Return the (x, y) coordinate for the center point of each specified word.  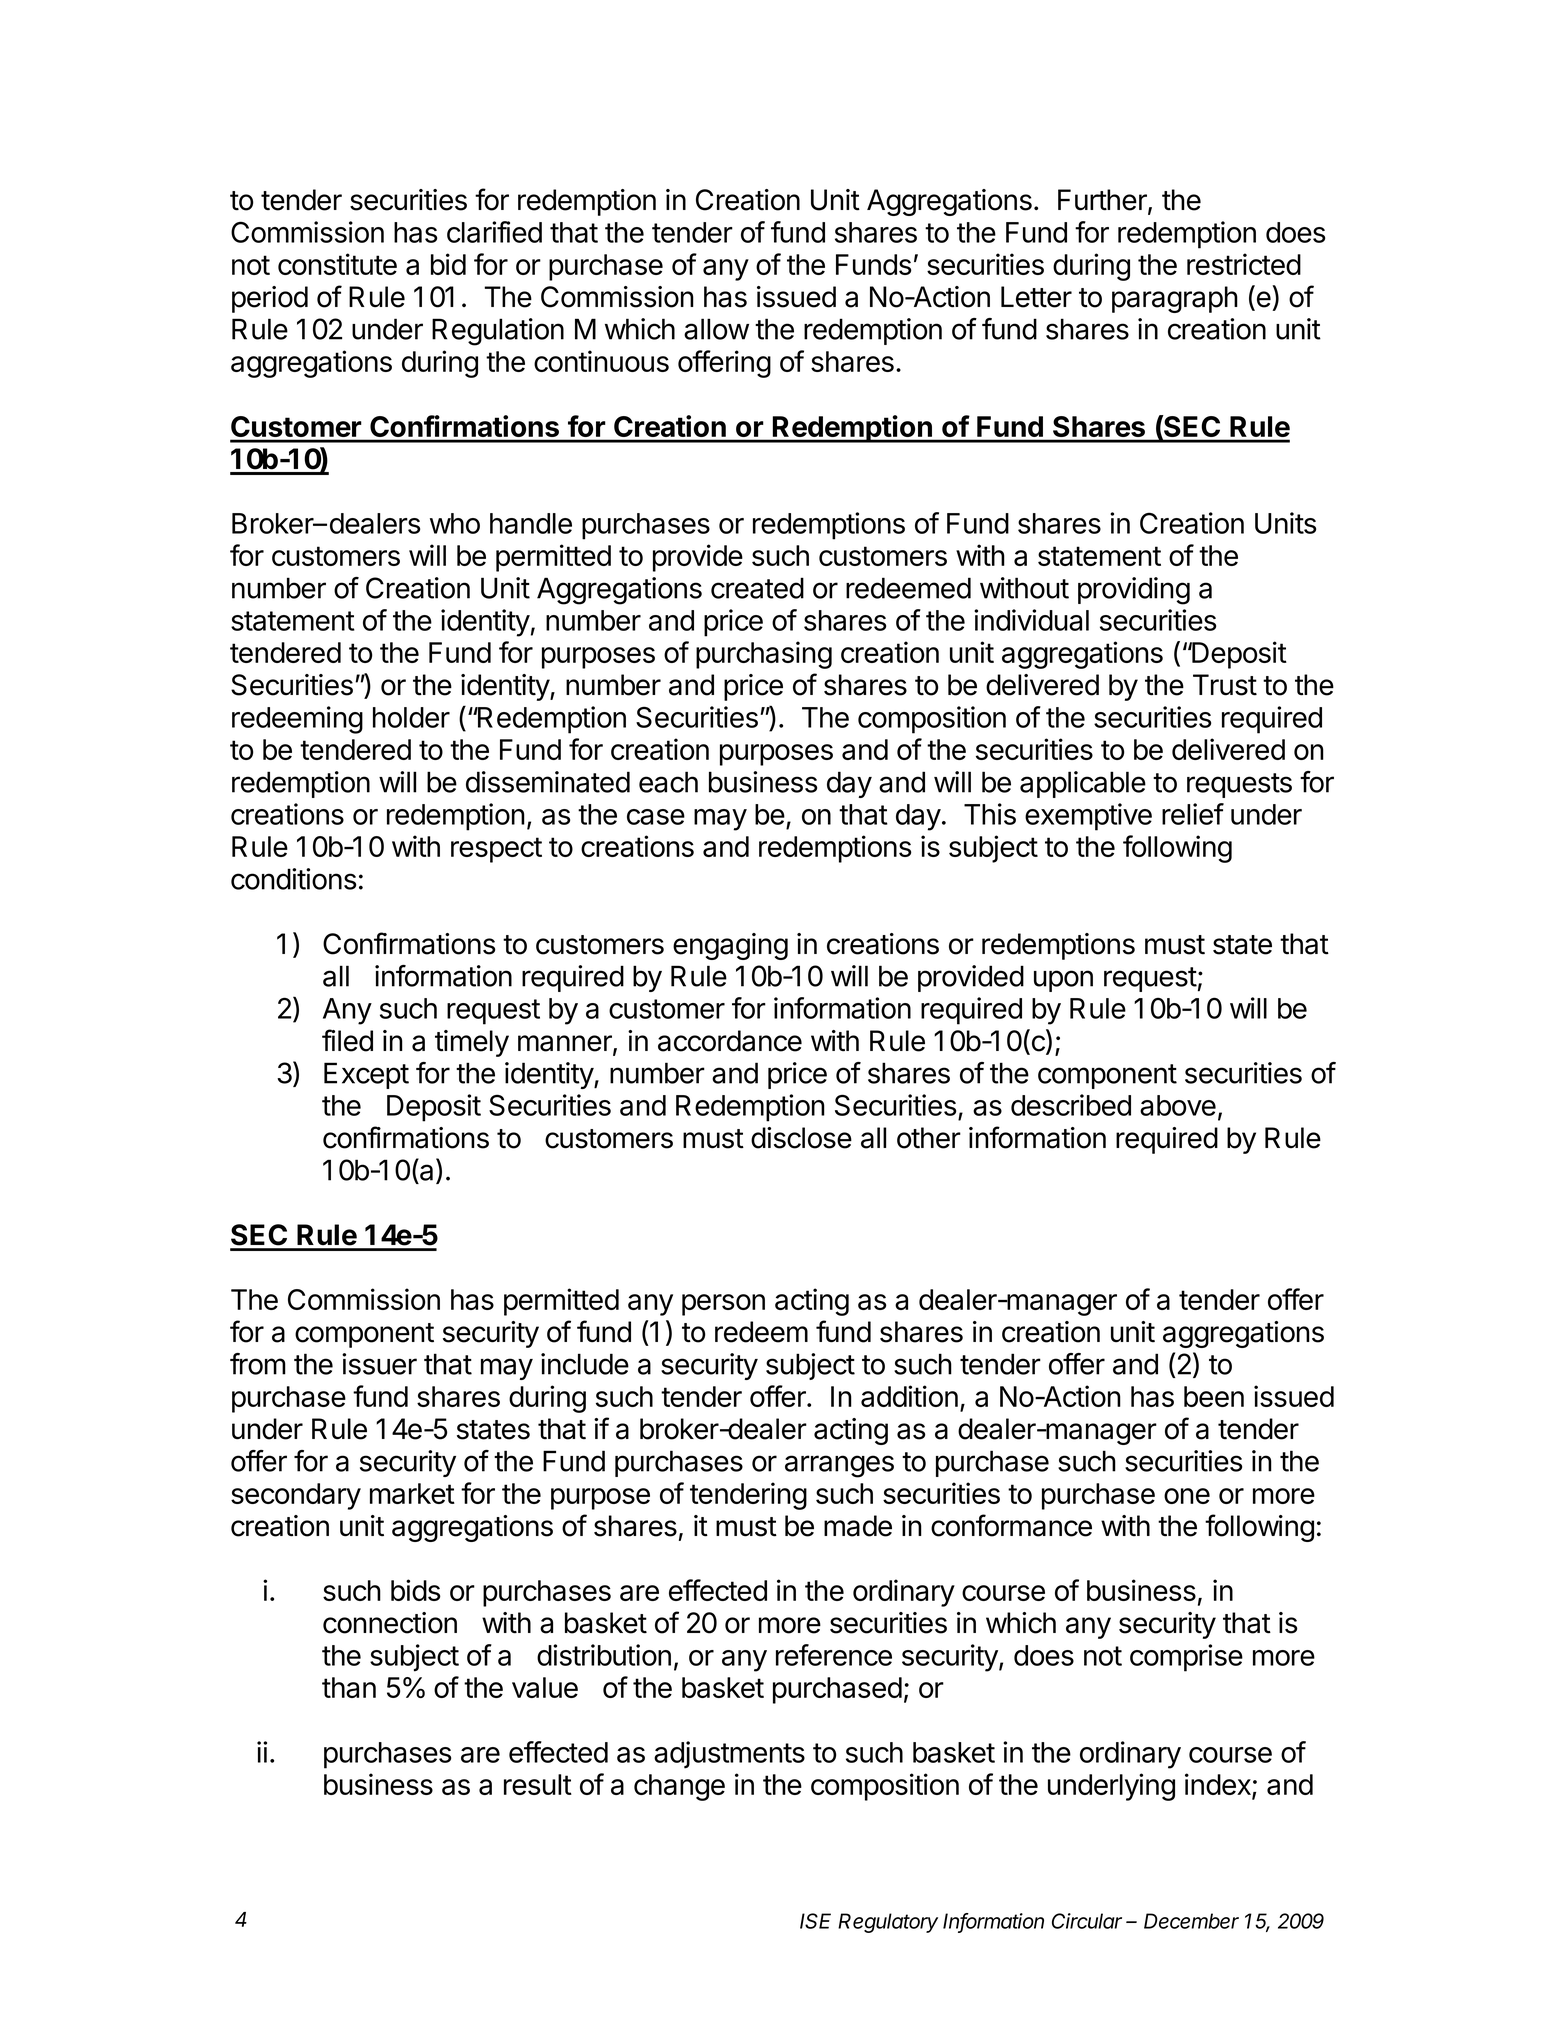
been (1214, 1396)
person (723, 1305)
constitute (337, 264)
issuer (379, 1364)
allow (716, 329)
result (538, 1784)
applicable (1083, 784)
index (1219, 1785)
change (679, 1787)
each (668, 782)
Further (1103, 201)
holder (411, 717)
